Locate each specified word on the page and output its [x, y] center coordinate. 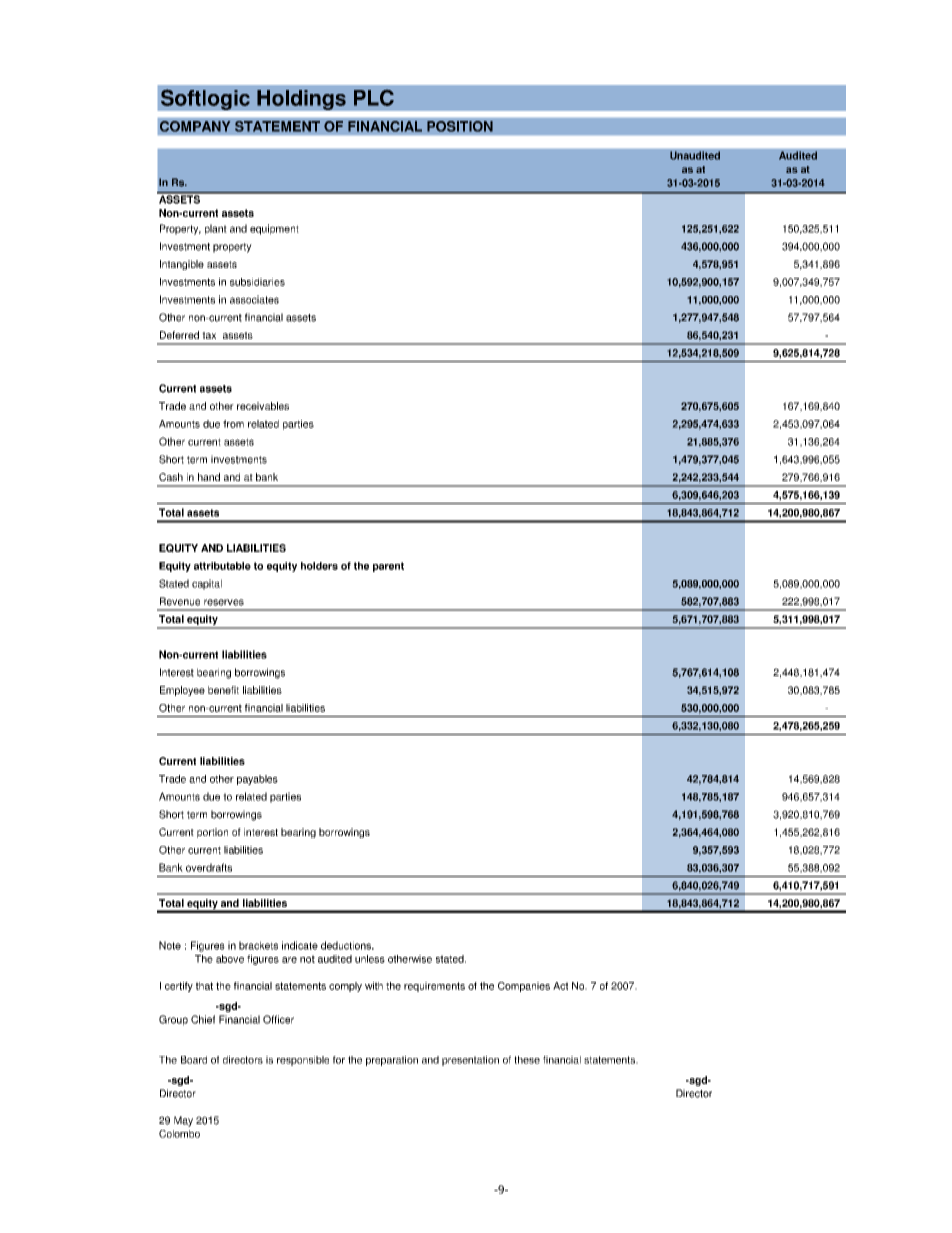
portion [212, 833]
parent [388, 567]
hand [209, 477]
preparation [392, 1061]
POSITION [460, 126]
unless [370, 959]
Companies [524, 987]
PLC [374, 98]
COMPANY [195, 126]
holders [319, 566]
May [183, 1121]
